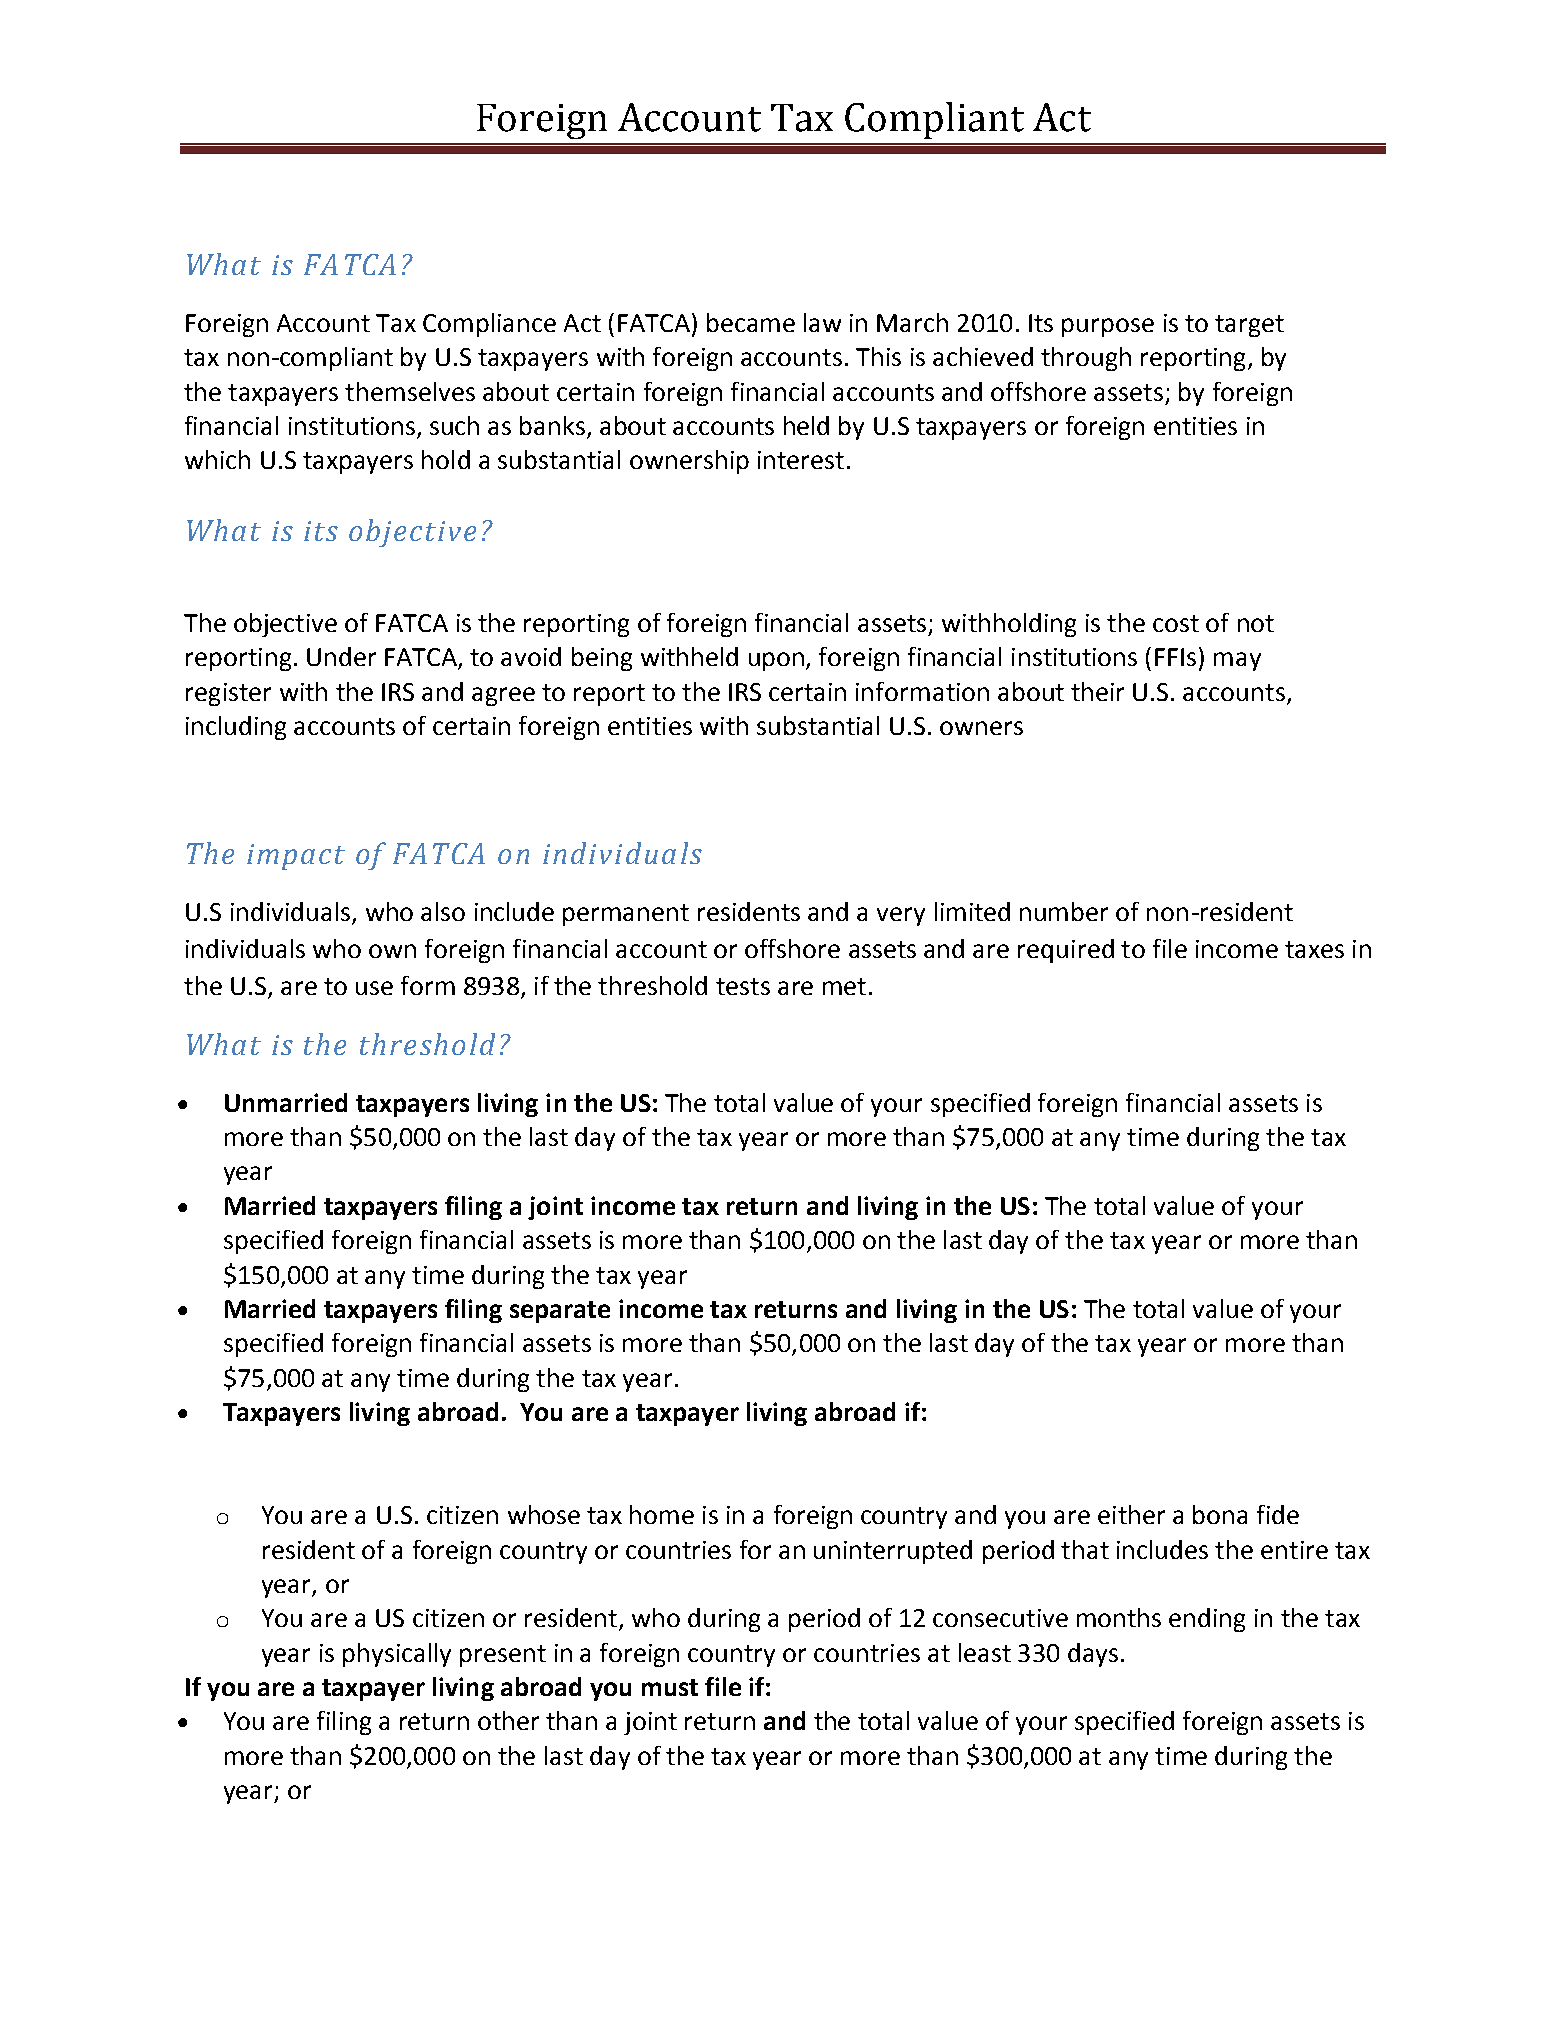  What do you see at coordinates (1066, 951) in the screenshot?
I see `required` at bounding box center [1066, 951].
